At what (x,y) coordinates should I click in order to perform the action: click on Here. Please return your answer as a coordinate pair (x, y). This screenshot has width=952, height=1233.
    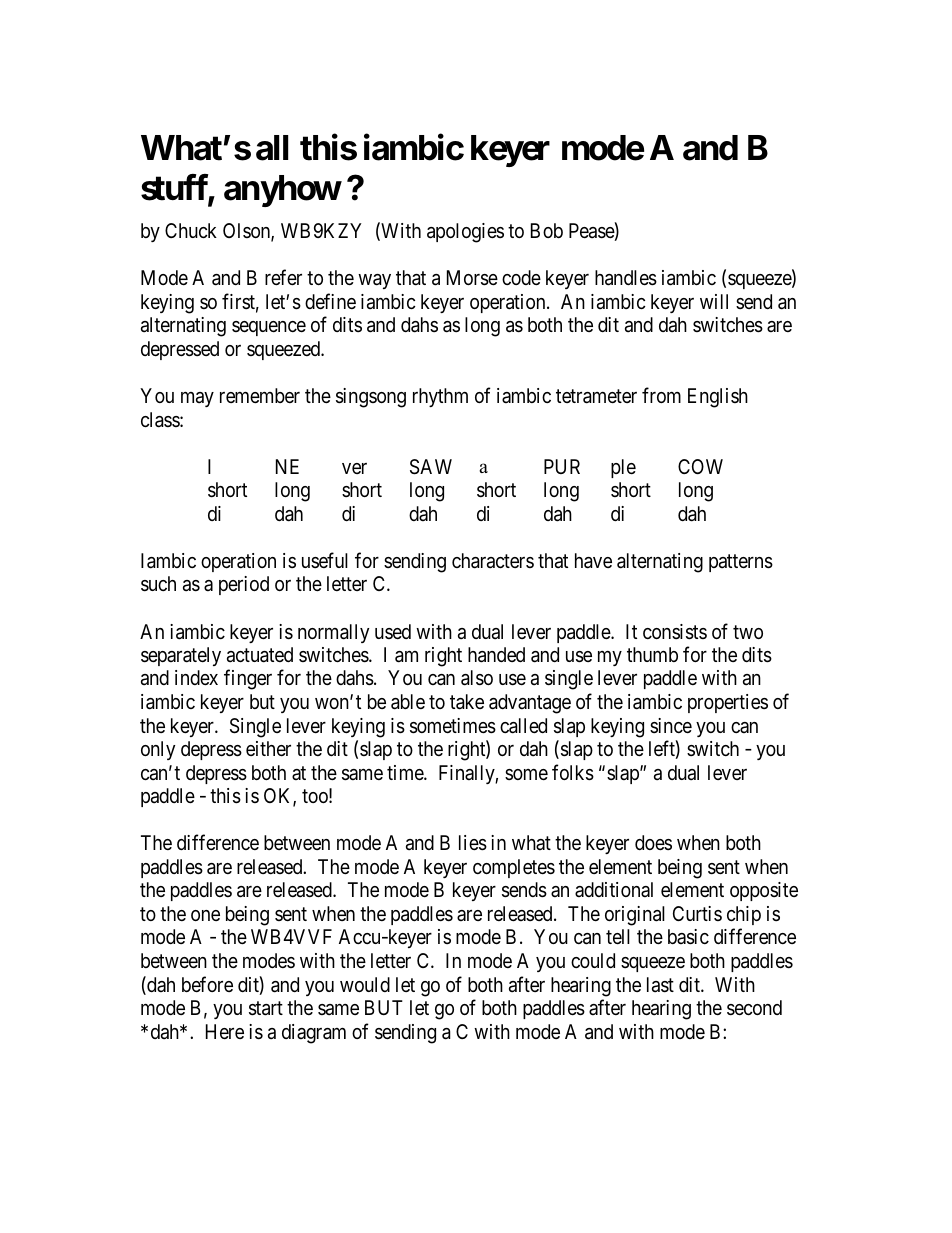
    Looking at the image, I should click on (225, 1031).
